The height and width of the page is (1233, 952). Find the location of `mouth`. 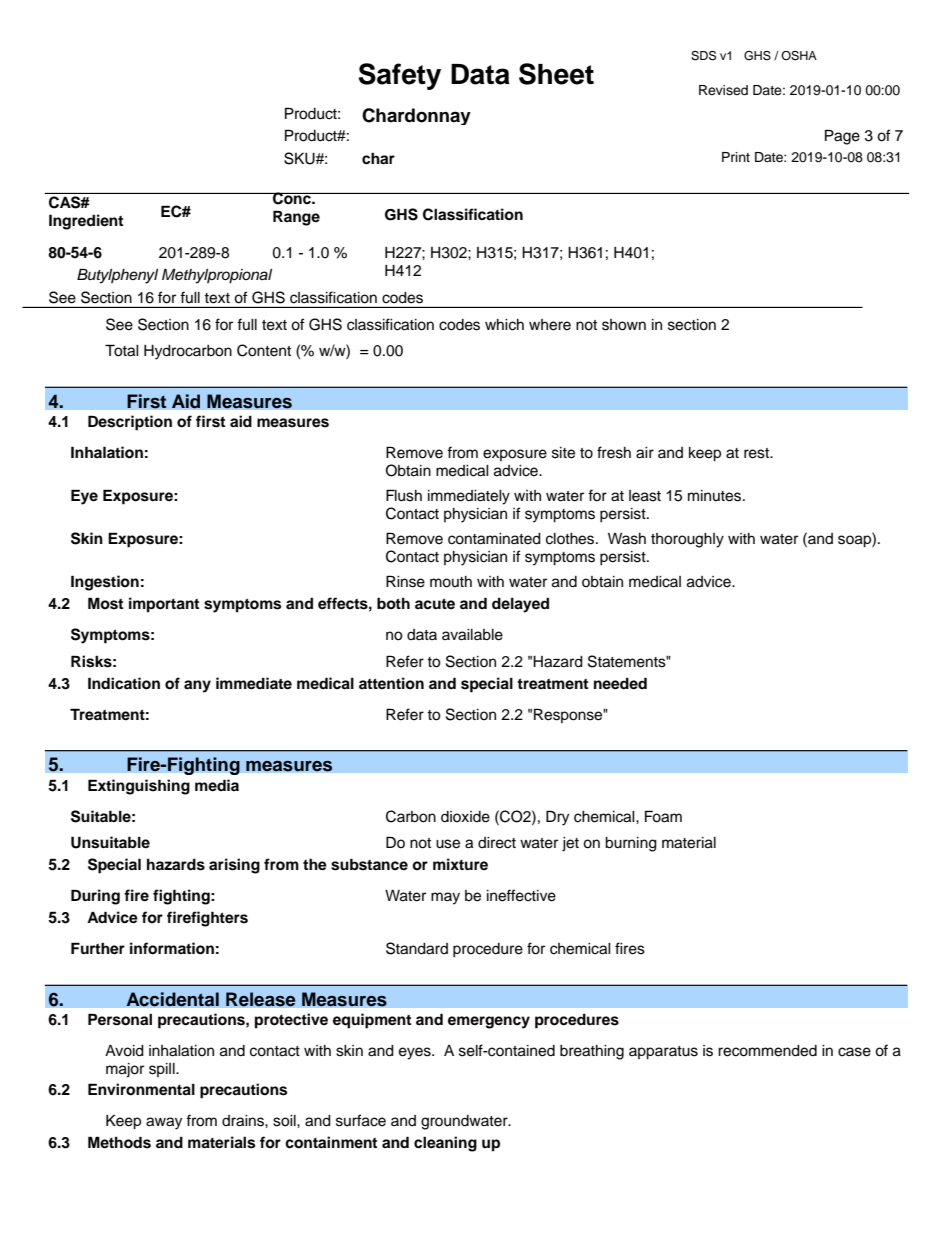

mouth is located at coordinates (451, 582).
